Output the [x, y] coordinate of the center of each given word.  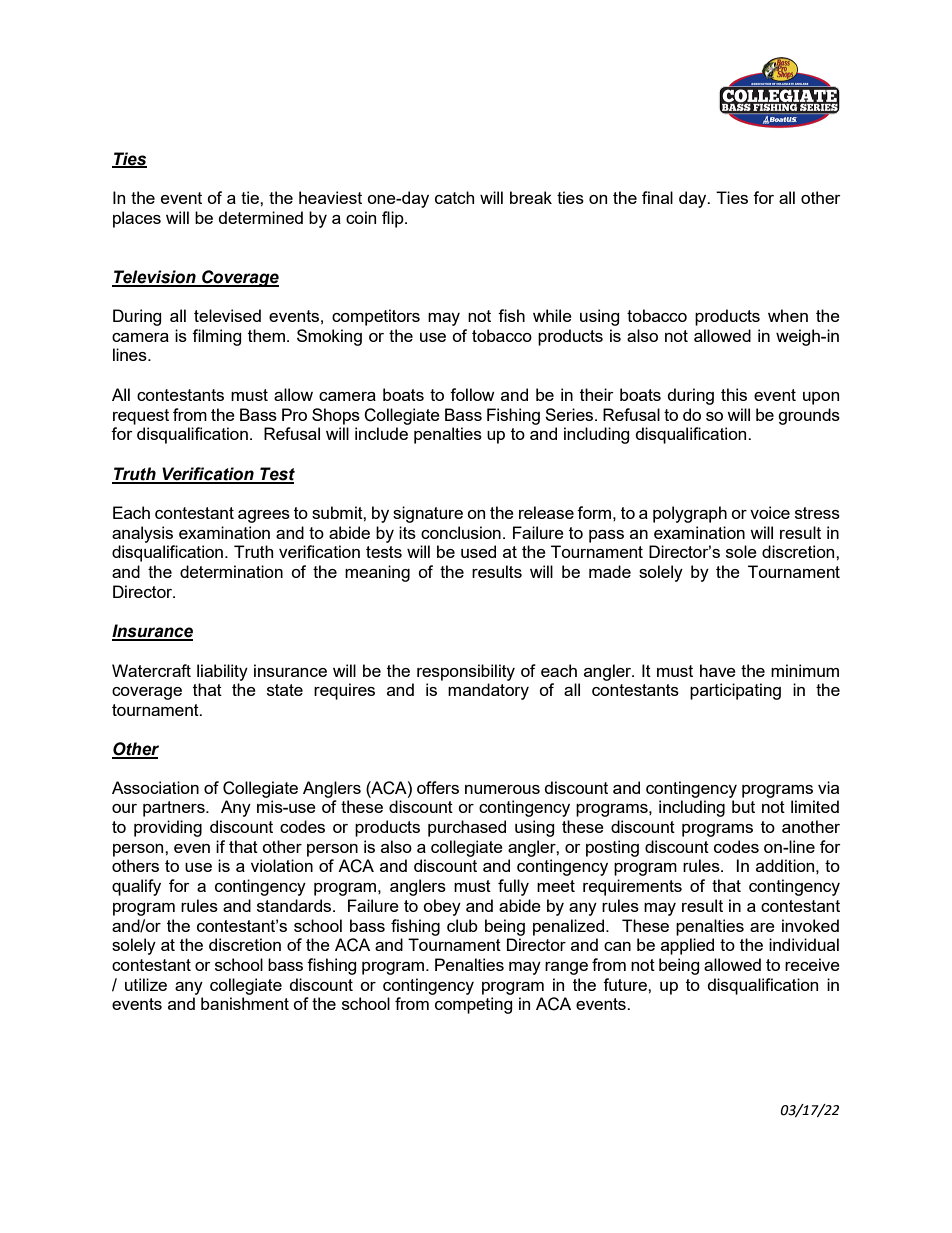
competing [474, 1005]
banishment [245, 1003]
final [657, 197]
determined [261, 217]
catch [454, 197]
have [718, 670]
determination [231, 571]
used [478, 551]
